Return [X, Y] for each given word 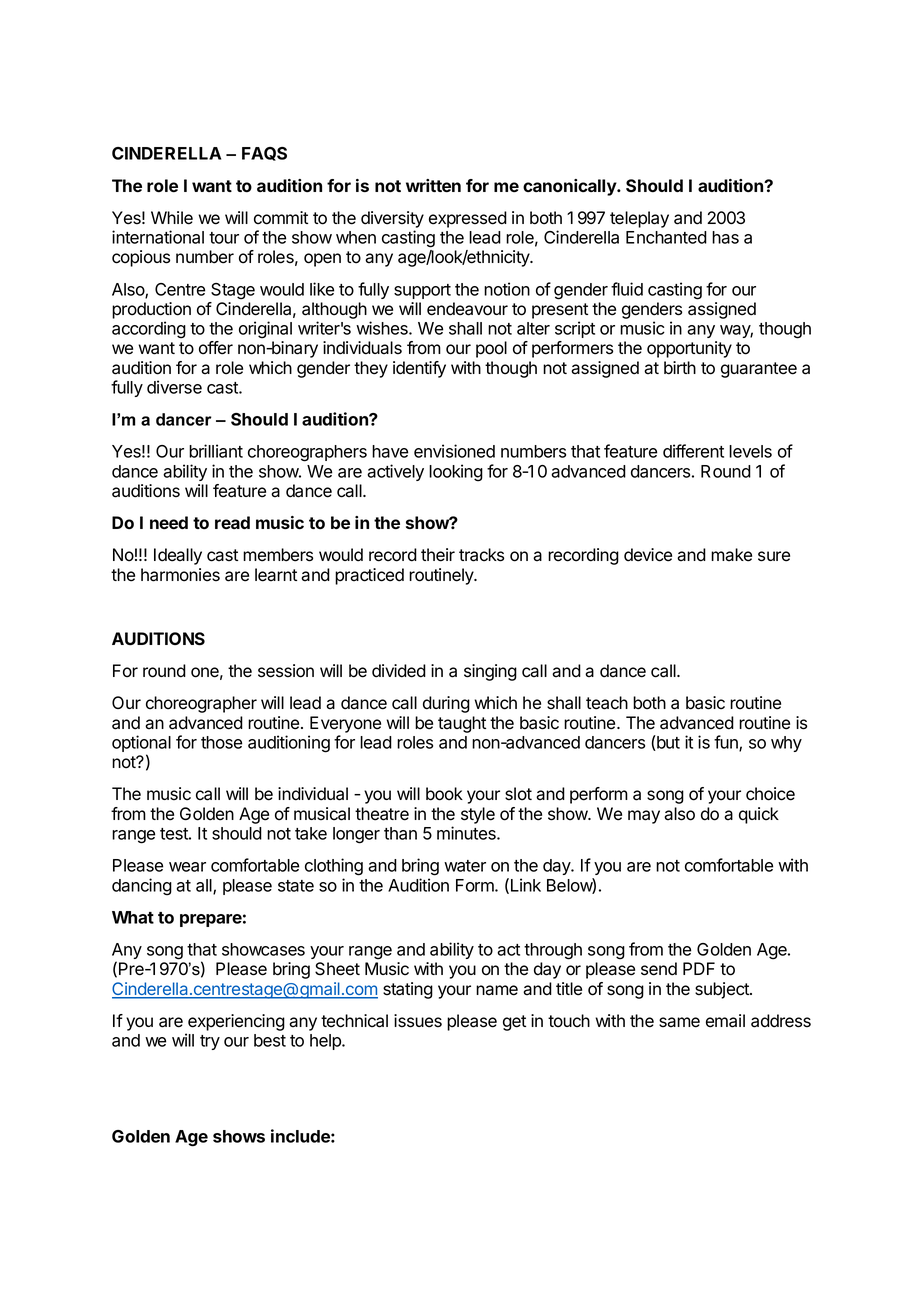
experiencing [236, 1022]
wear [187, 867]
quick [759, 815]
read [232, 522]
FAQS [264, 154]
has [725, 237]
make [731, 555]
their [438, 555]
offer [216, 348]
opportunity [689, 349]
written [433, 185]
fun [727, 743]
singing [490, 672]
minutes [467, 833]
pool [491, 349]
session [286, 671]
